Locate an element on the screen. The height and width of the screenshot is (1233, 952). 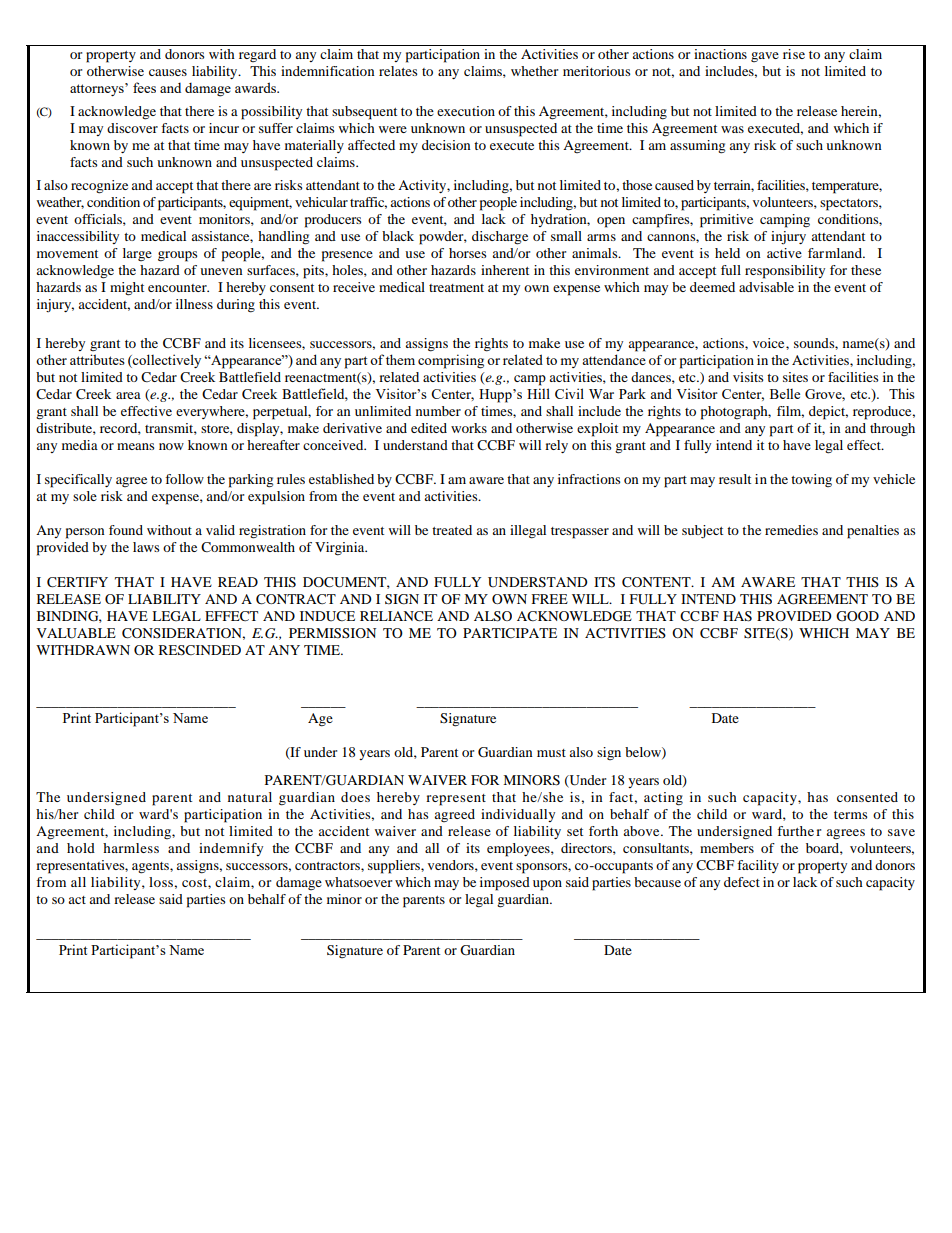
whether is located at coordinates (534, 71).
